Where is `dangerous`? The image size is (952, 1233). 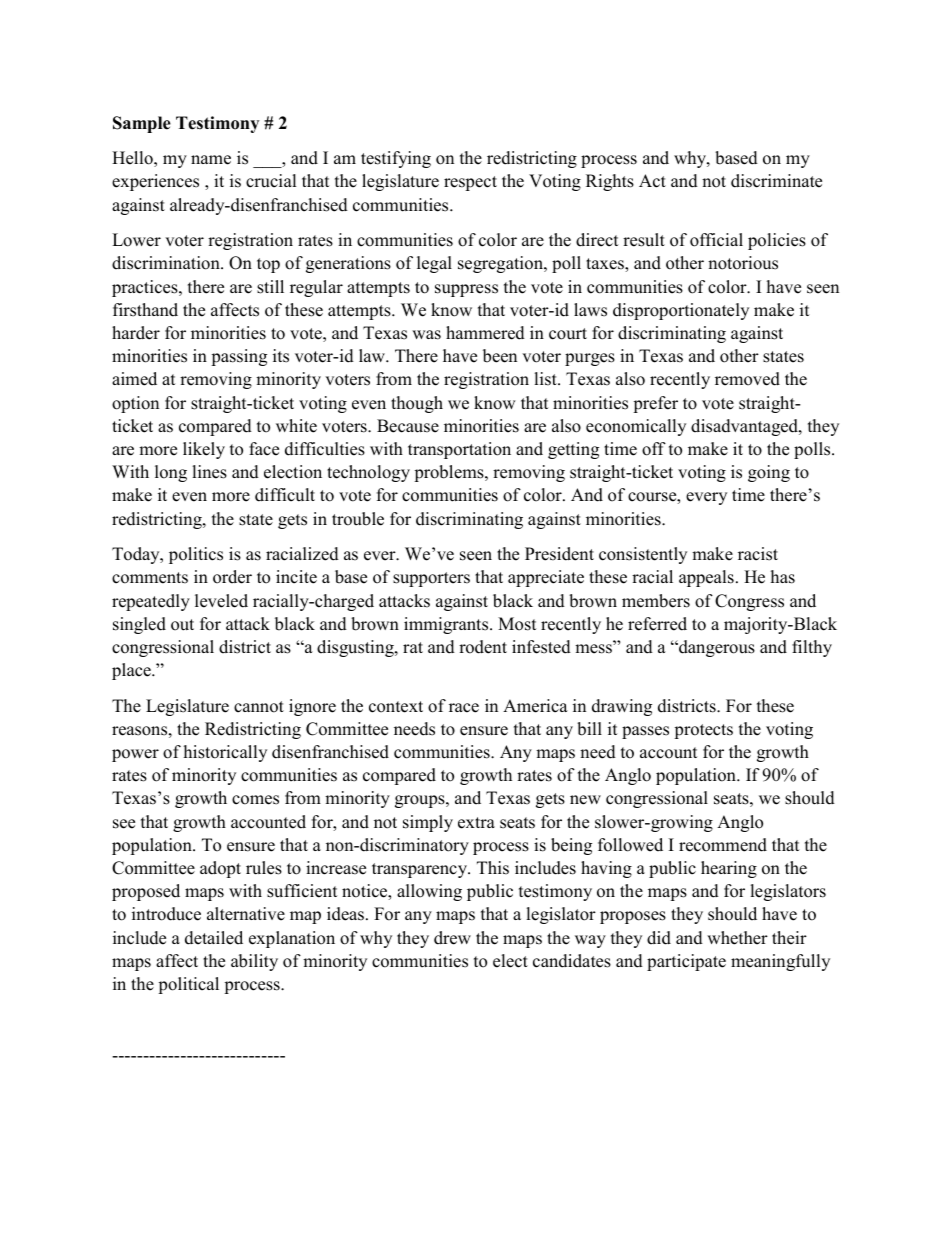
dangerous is located at coordinates (716, 648).
